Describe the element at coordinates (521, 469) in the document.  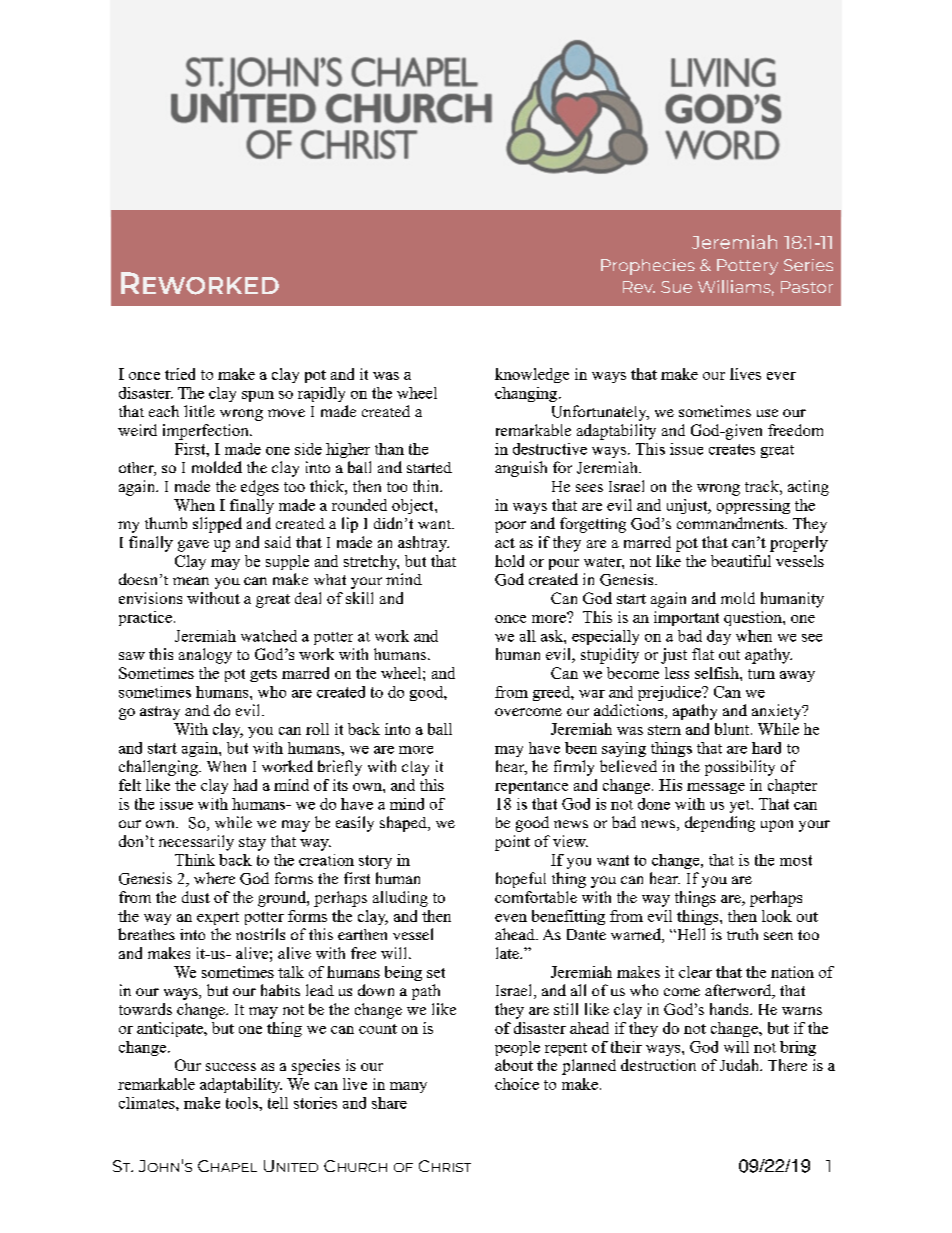
I see `anguish` at that location.
